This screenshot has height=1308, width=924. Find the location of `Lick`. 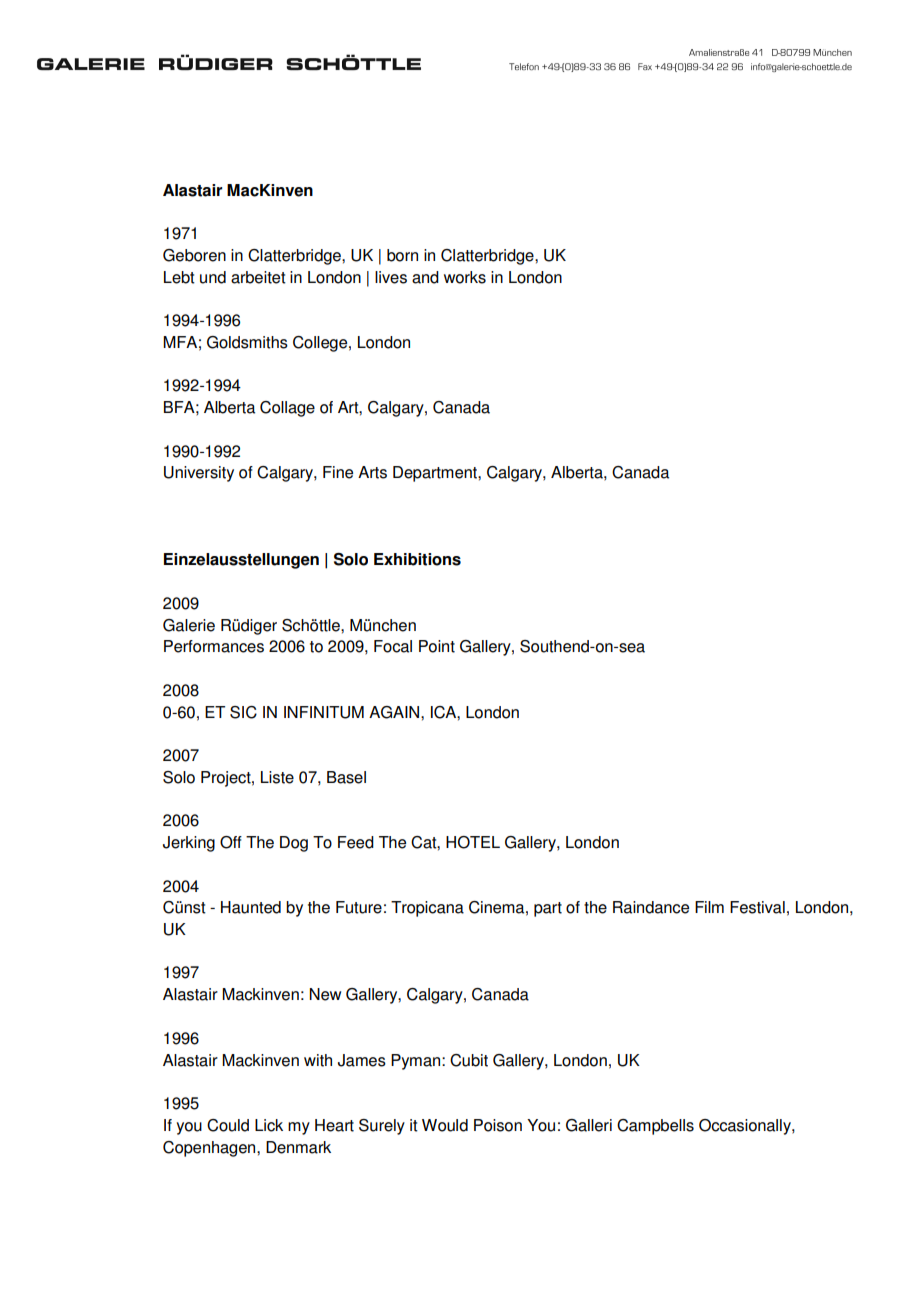

Lick is located at coordinates (269, 1125).
